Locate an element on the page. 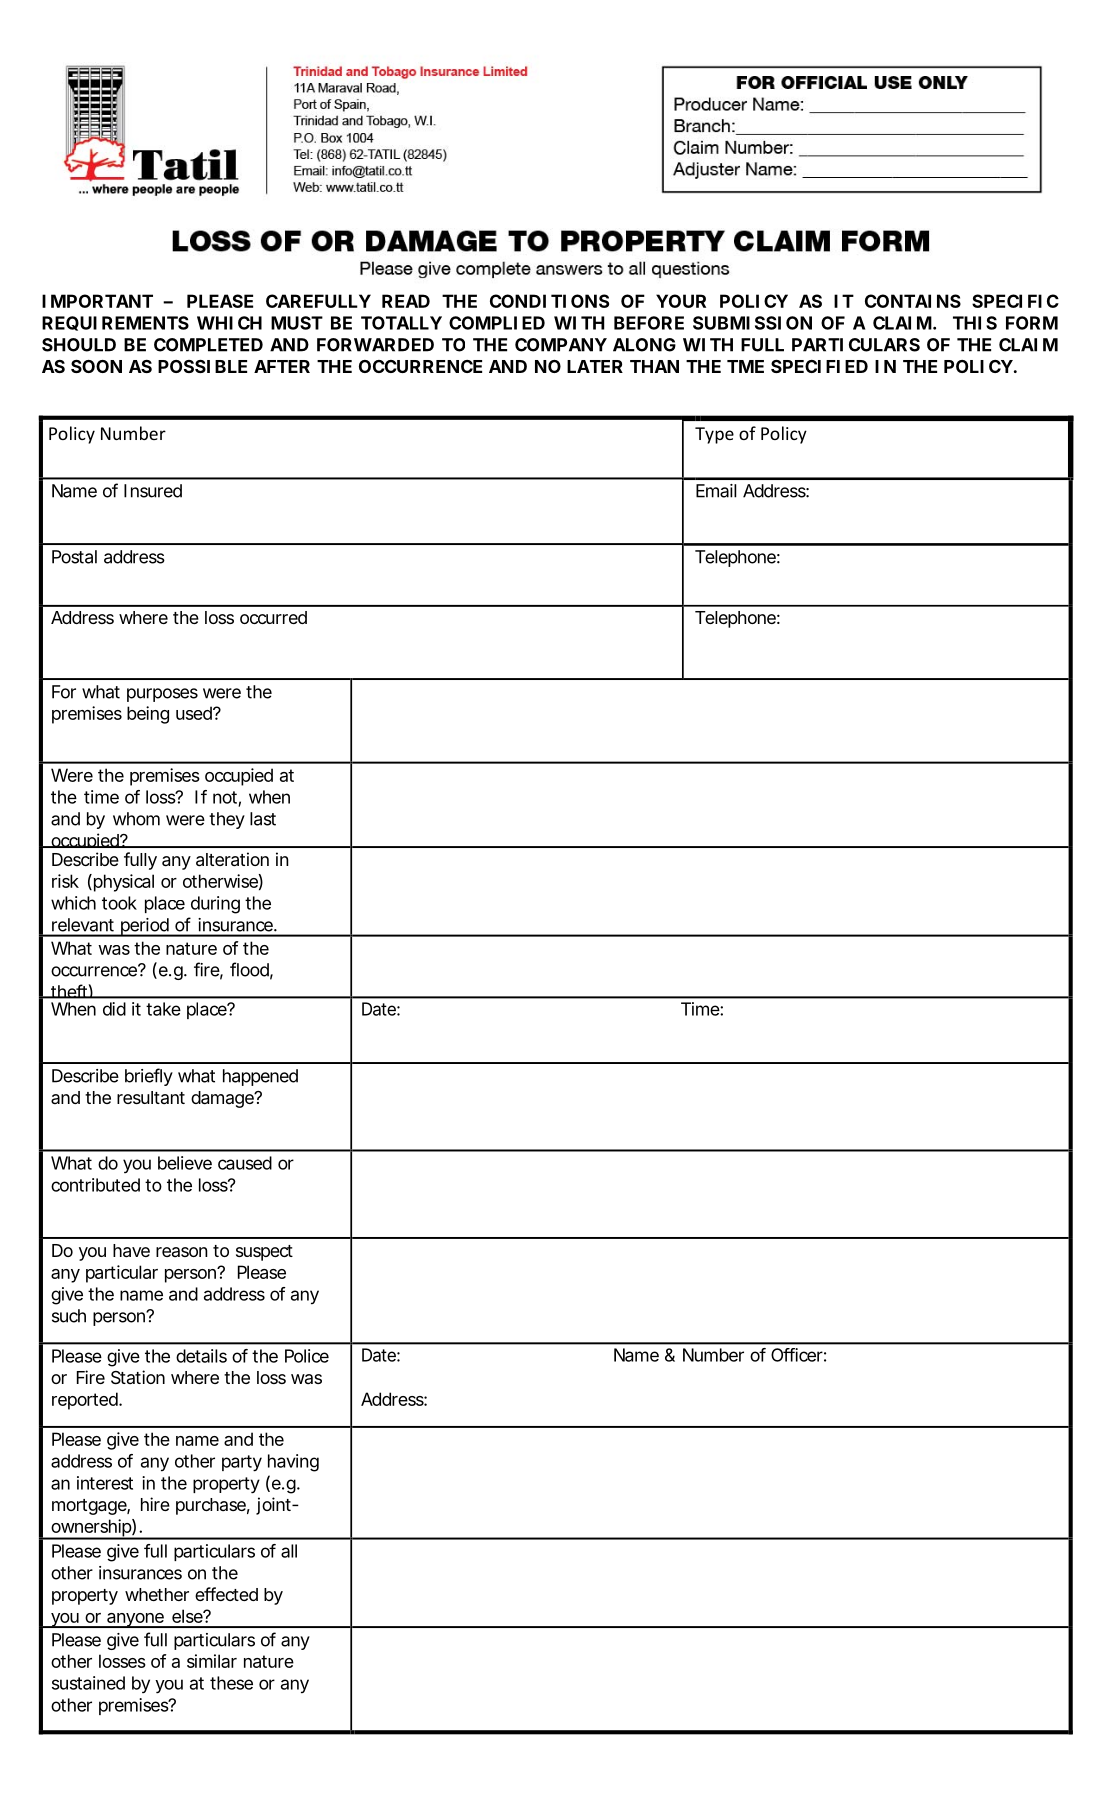 This document has width=1101, height=1814. Type is located at coordinates (714, 435).
